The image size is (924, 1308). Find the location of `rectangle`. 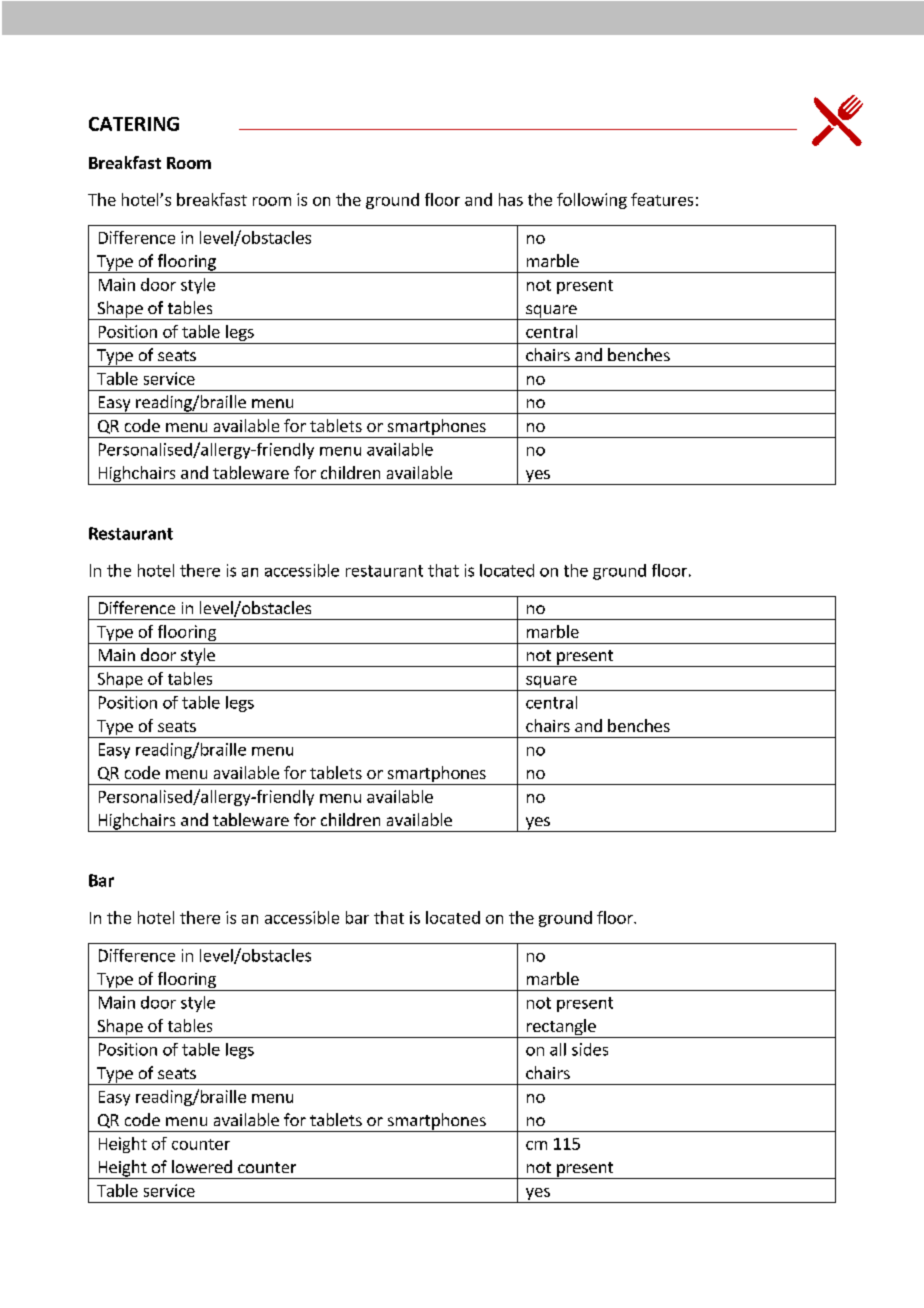

rectangle is located at coordinates (561, 1028).
